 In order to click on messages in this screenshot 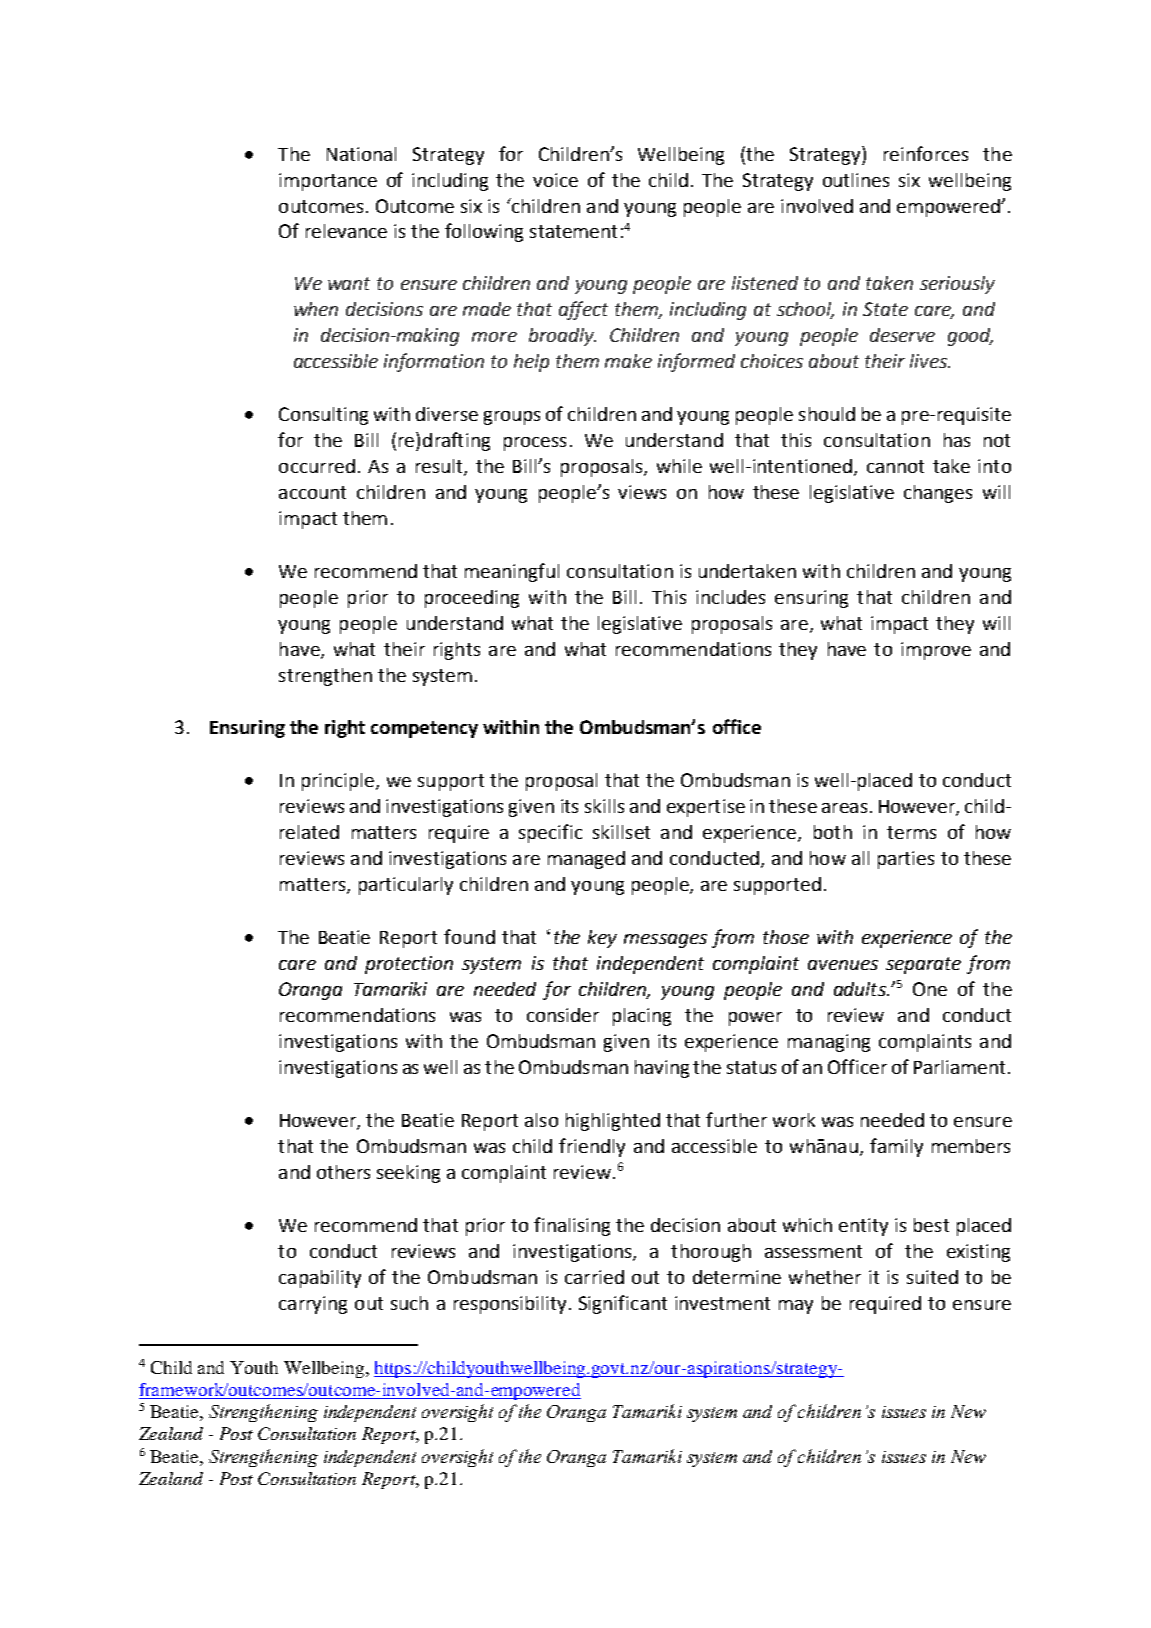, I will do `click(665, 941)`.
